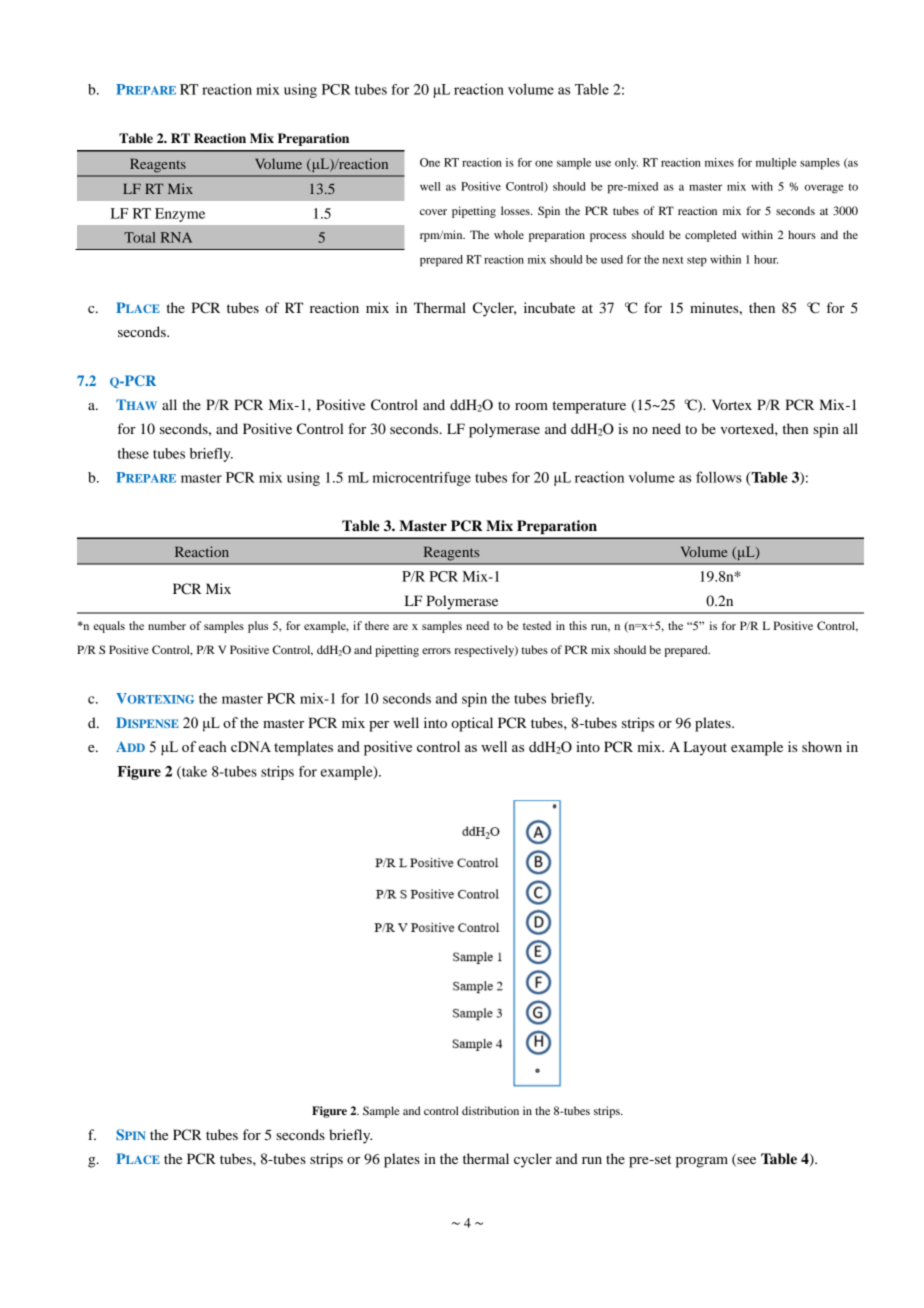  Describe the element at coordinates (433, 212) in the screenshot. I see `cover` at that location.
